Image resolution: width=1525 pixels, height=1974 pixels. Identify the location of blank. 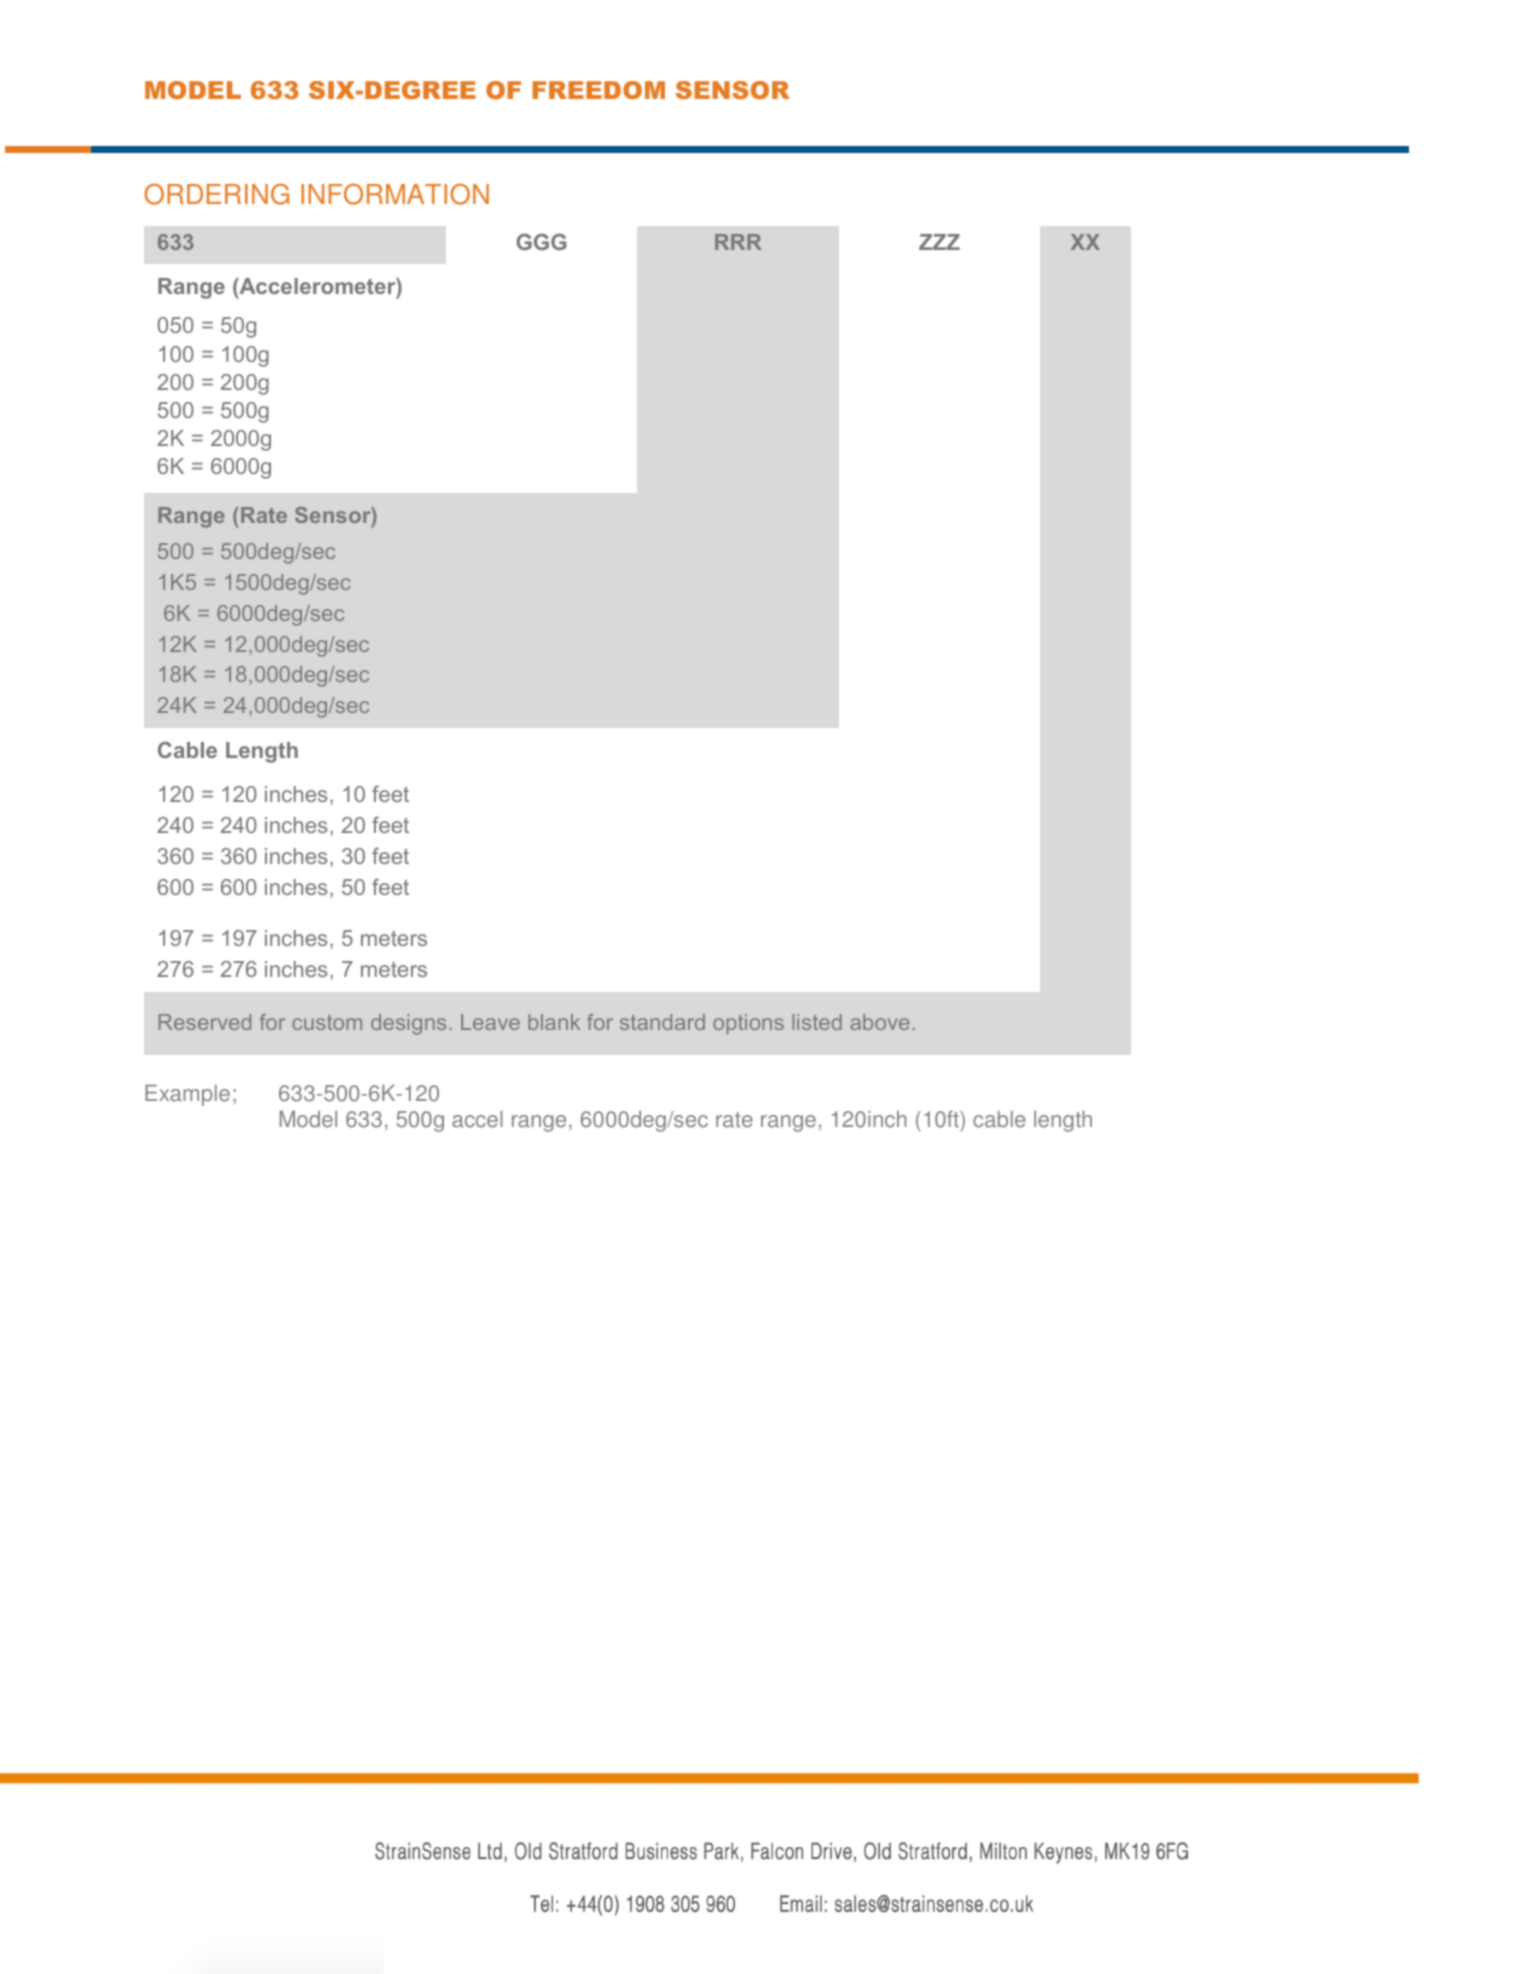
(554, 1022).
